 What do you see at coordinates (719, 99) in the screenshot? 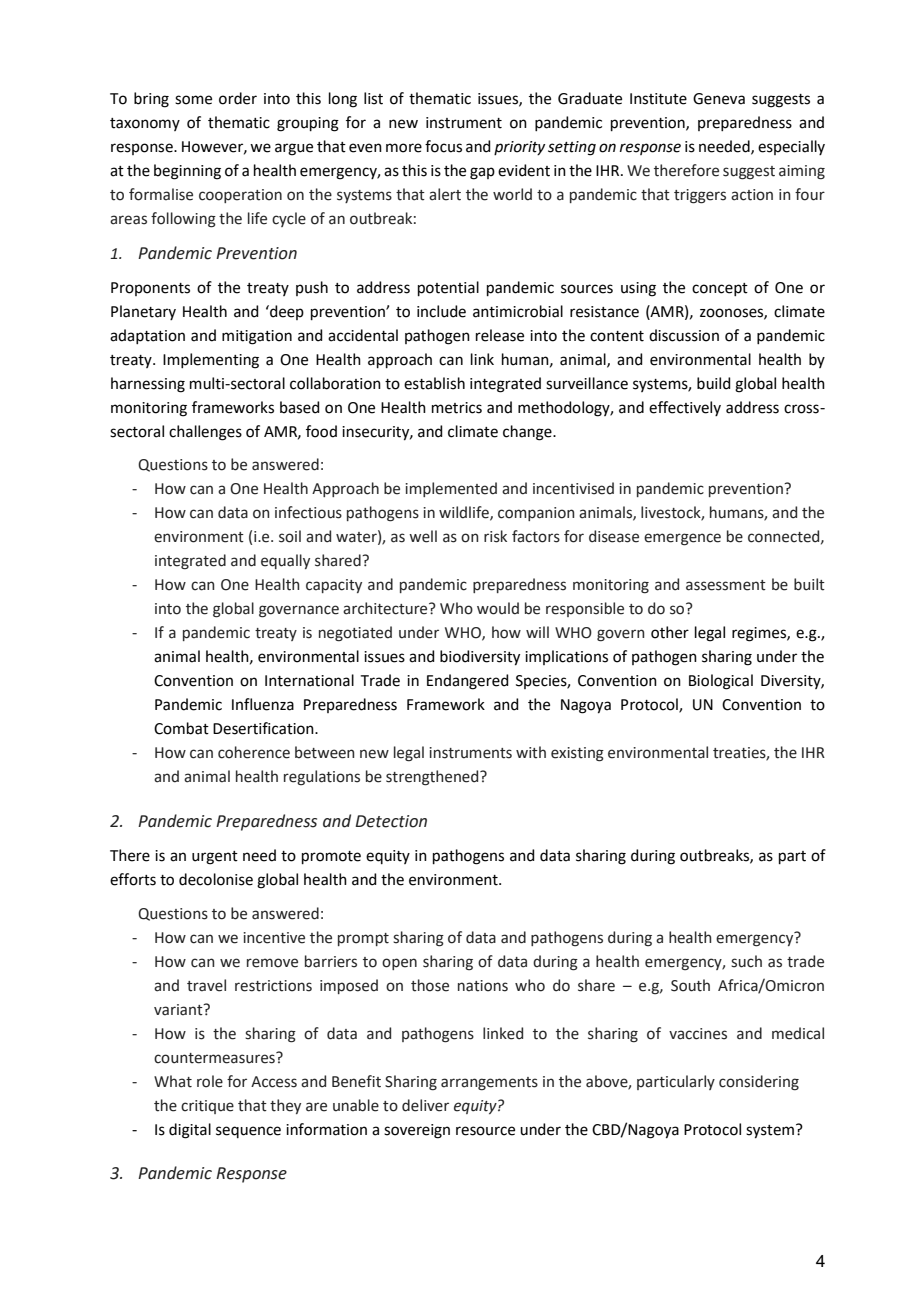
I see `Geneva` at bounding box center [719, 99].
